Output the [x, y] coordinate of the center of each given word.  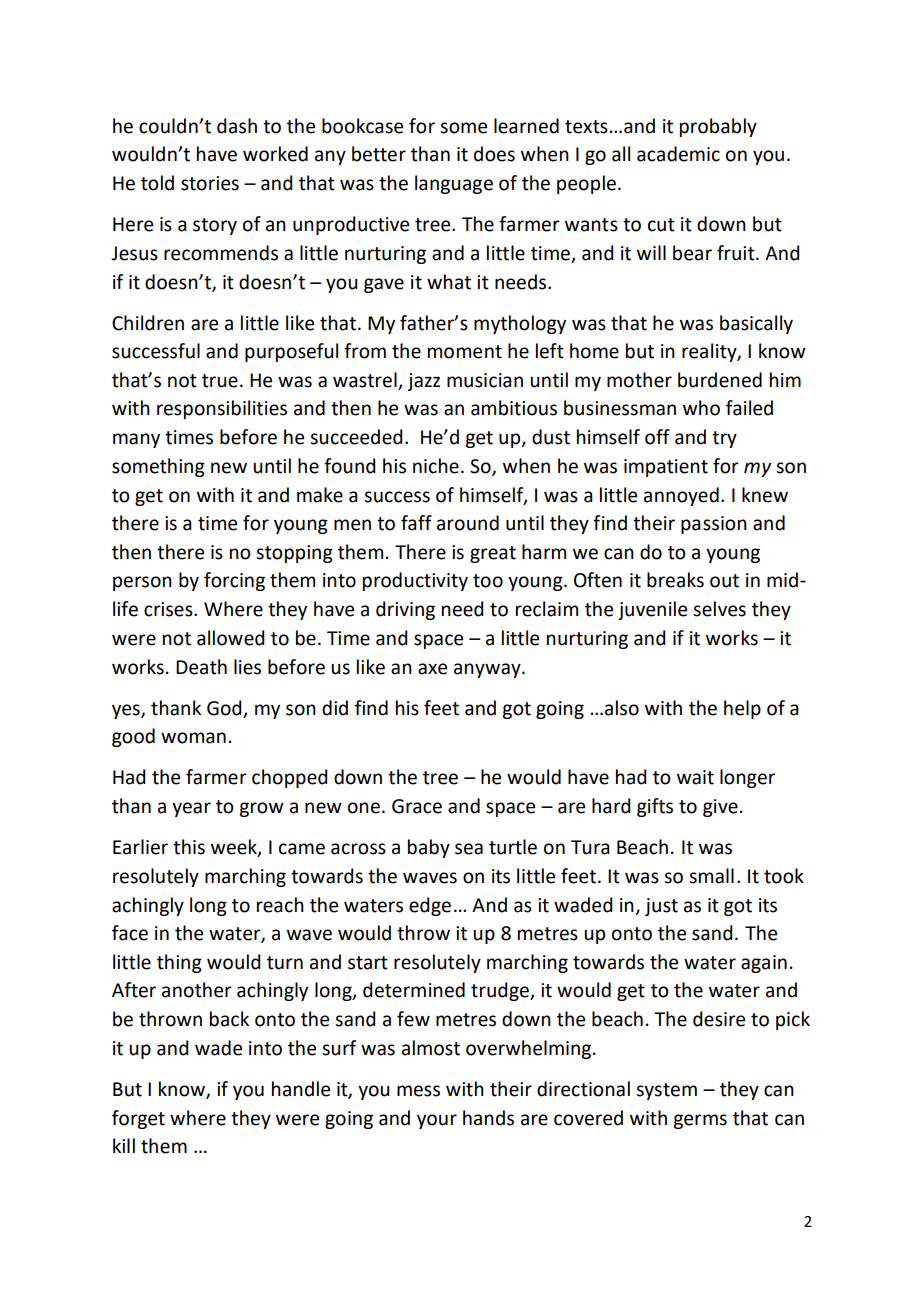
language [454, 184]
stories [210, 183]
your [437, 1121]
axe [432, 669]
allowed [231, 638]
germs [700, 1121]
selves [719, 609]
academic [678, 154]
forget [138, 1119]
